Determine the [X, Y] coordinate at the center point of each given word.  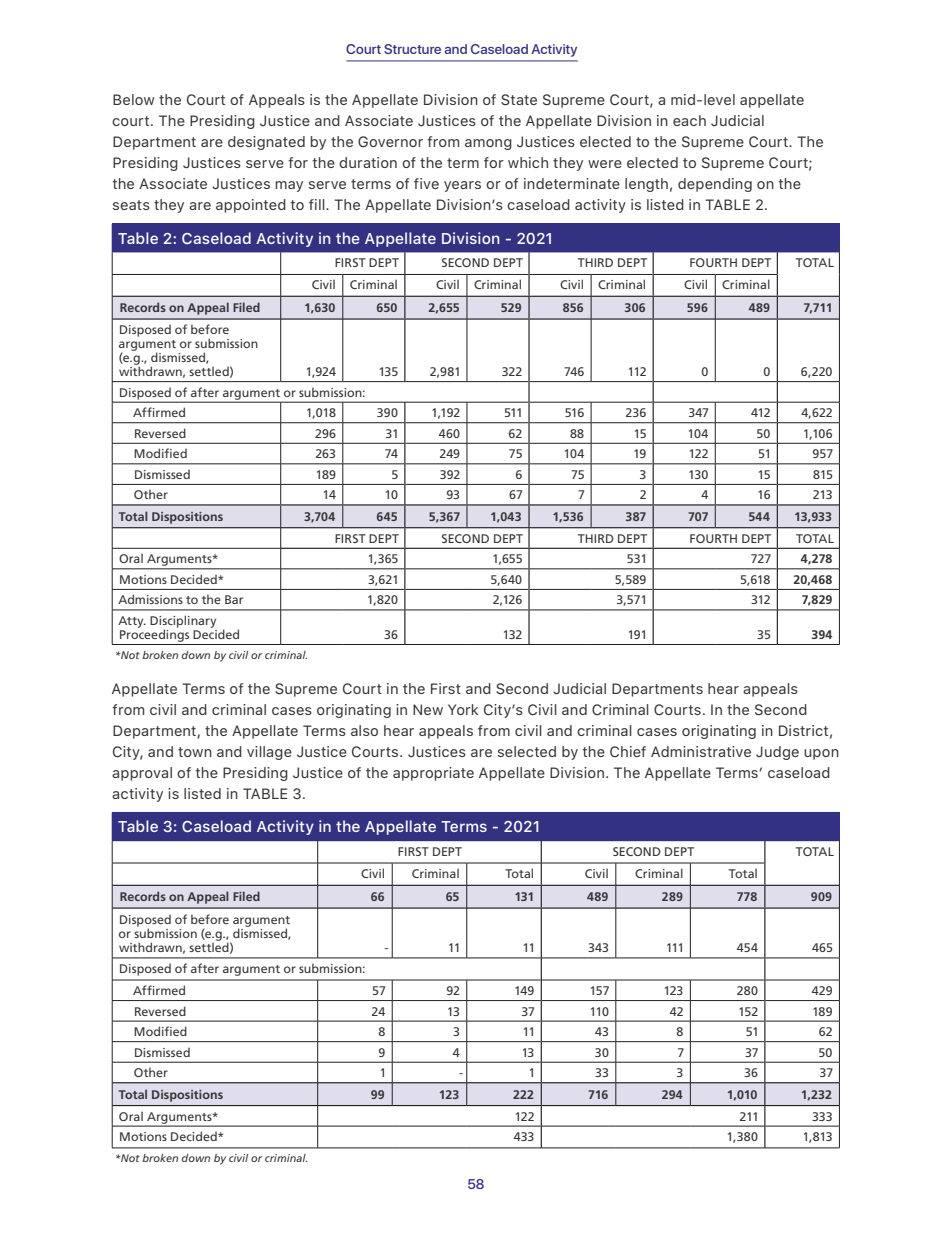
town [195, 752]
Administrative [701, 751]
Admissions [150, 599]
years [462, 186]
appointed [251, 206]
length [646, 185]
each [689, 120]
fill [318, 204]
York [463, 709]
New [428, 709]
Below [133, 99]
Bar [234, 599]
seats [131, 205]
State [519, 100]
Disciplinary [183, 622]
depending [715, 185]
